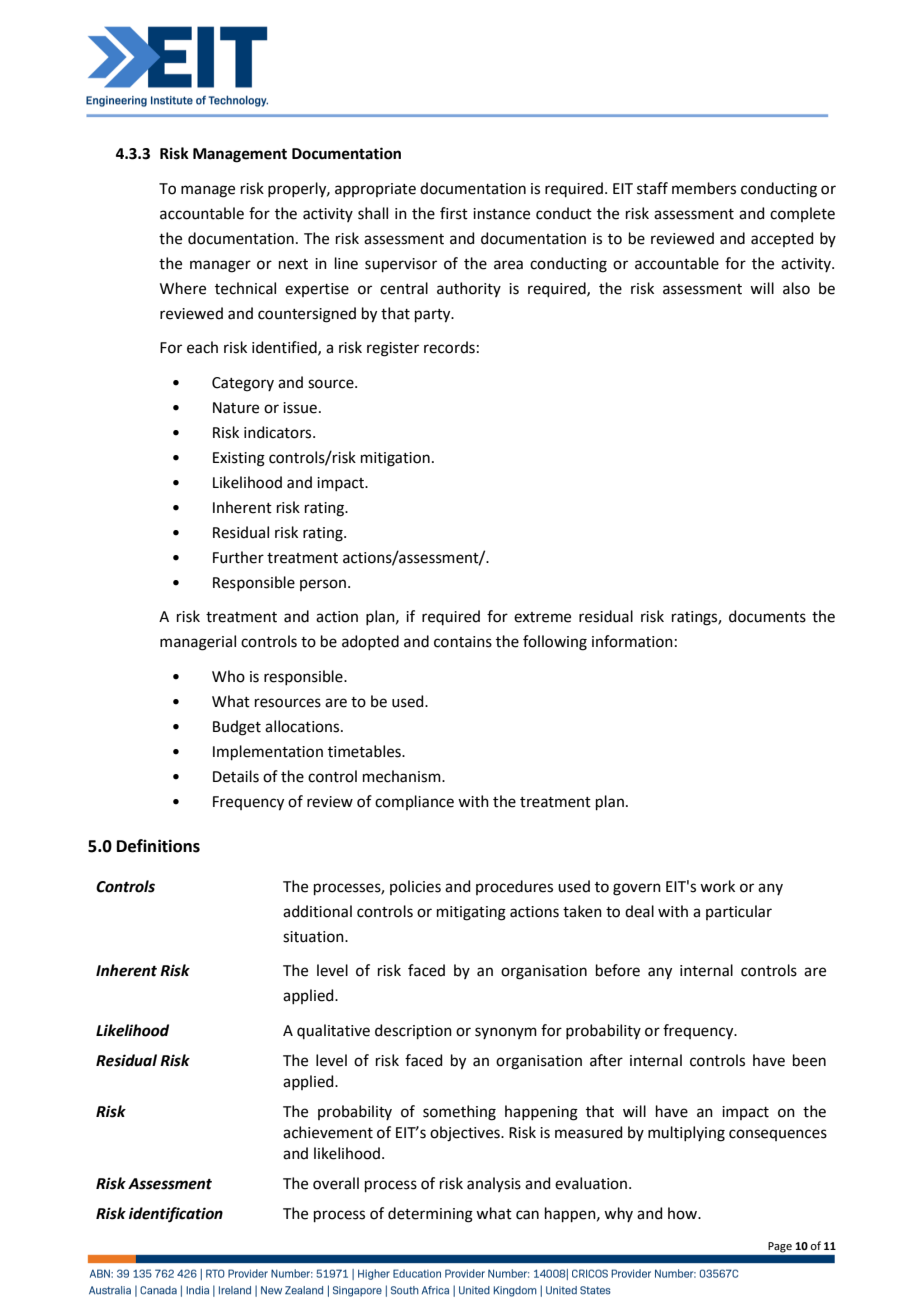 The width and height of the page is (924, 1308). I want to click on qualitative, so click(333, 1031).
